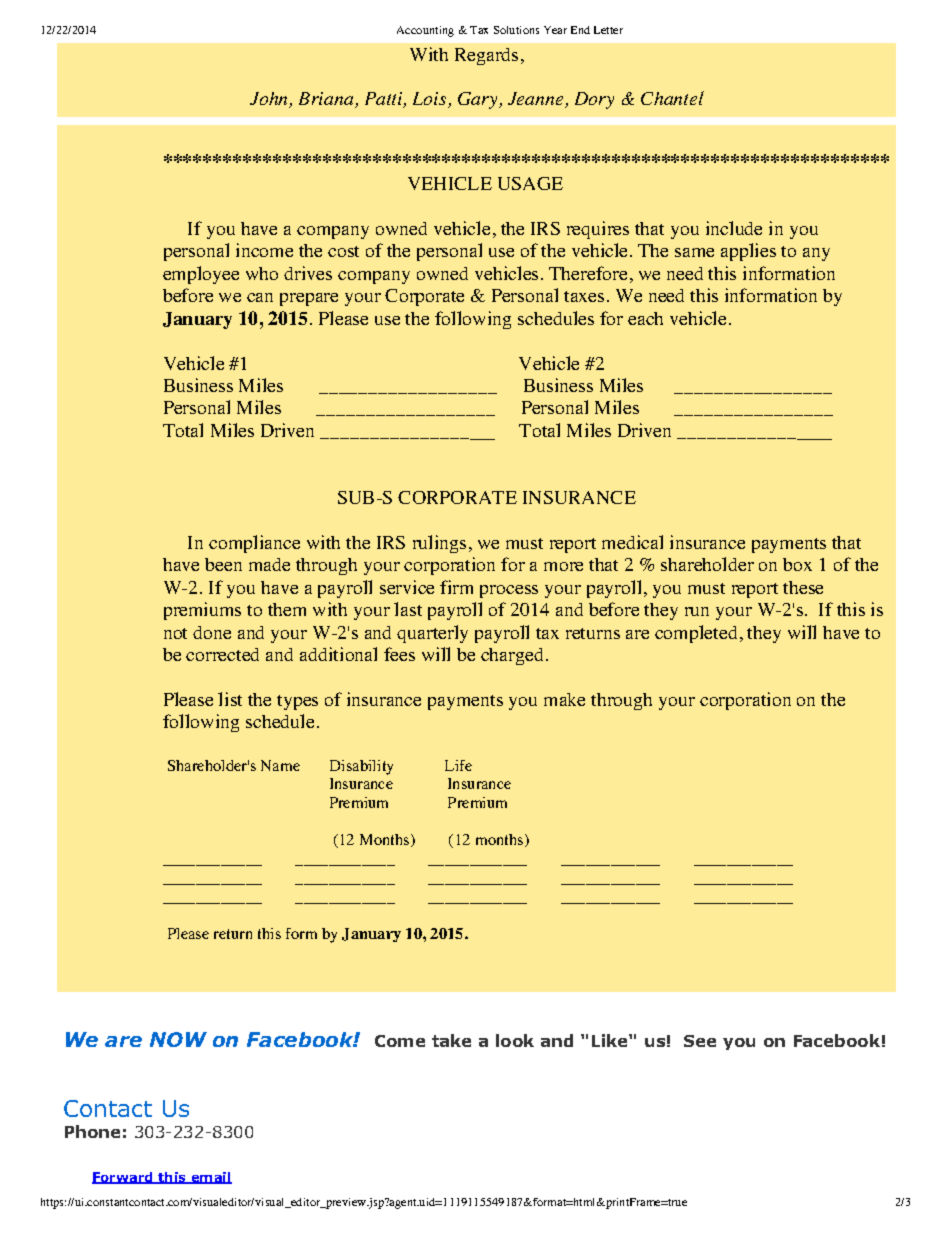 Image resolution: width=952 pixels, height=1233 pixels. Describe the element at coordinates (451, 1040) in the document. I see `take` at that location.
